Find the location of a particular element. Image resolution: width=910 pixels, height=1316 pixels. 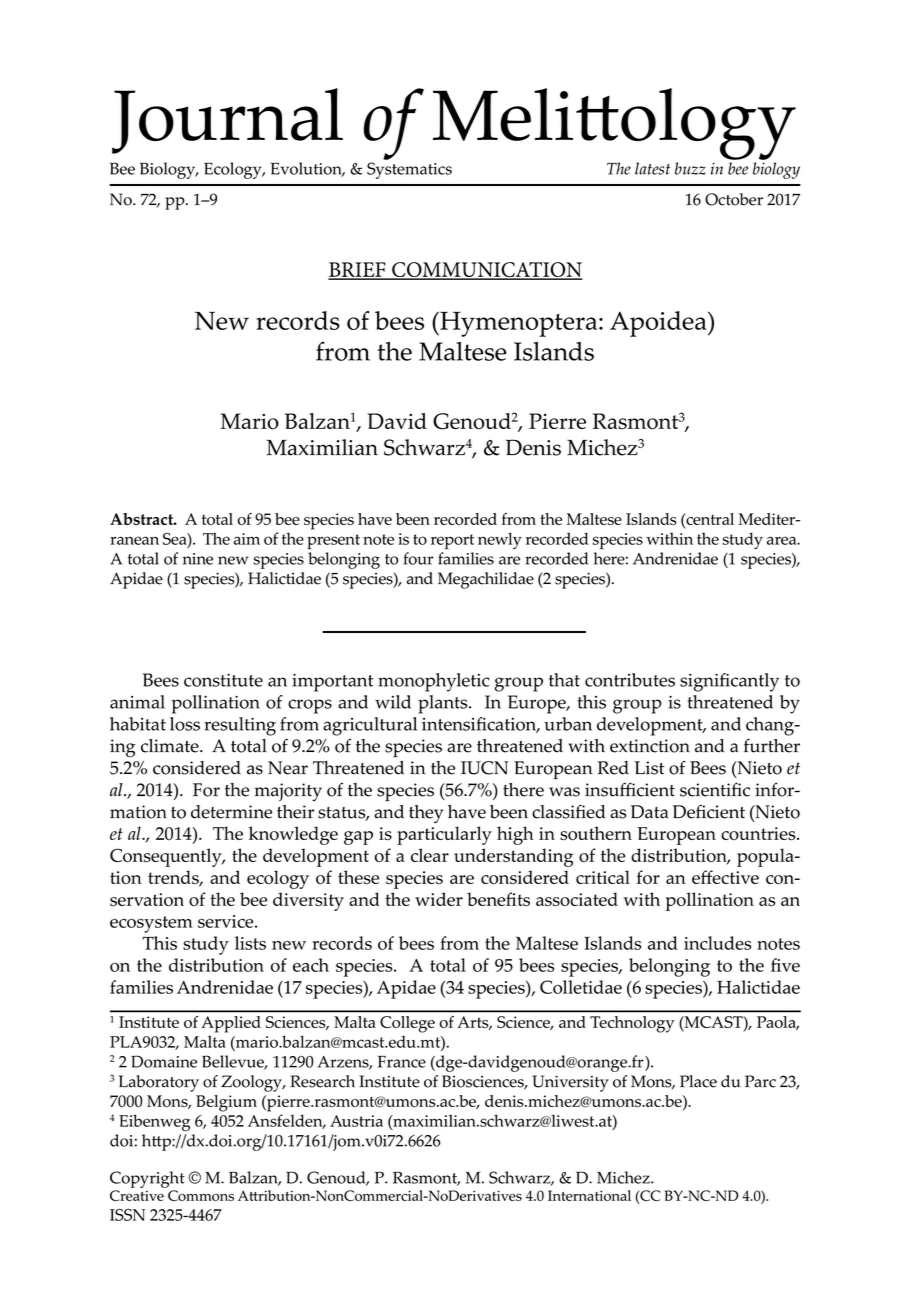

includes is located at coordinates (717, 943).
